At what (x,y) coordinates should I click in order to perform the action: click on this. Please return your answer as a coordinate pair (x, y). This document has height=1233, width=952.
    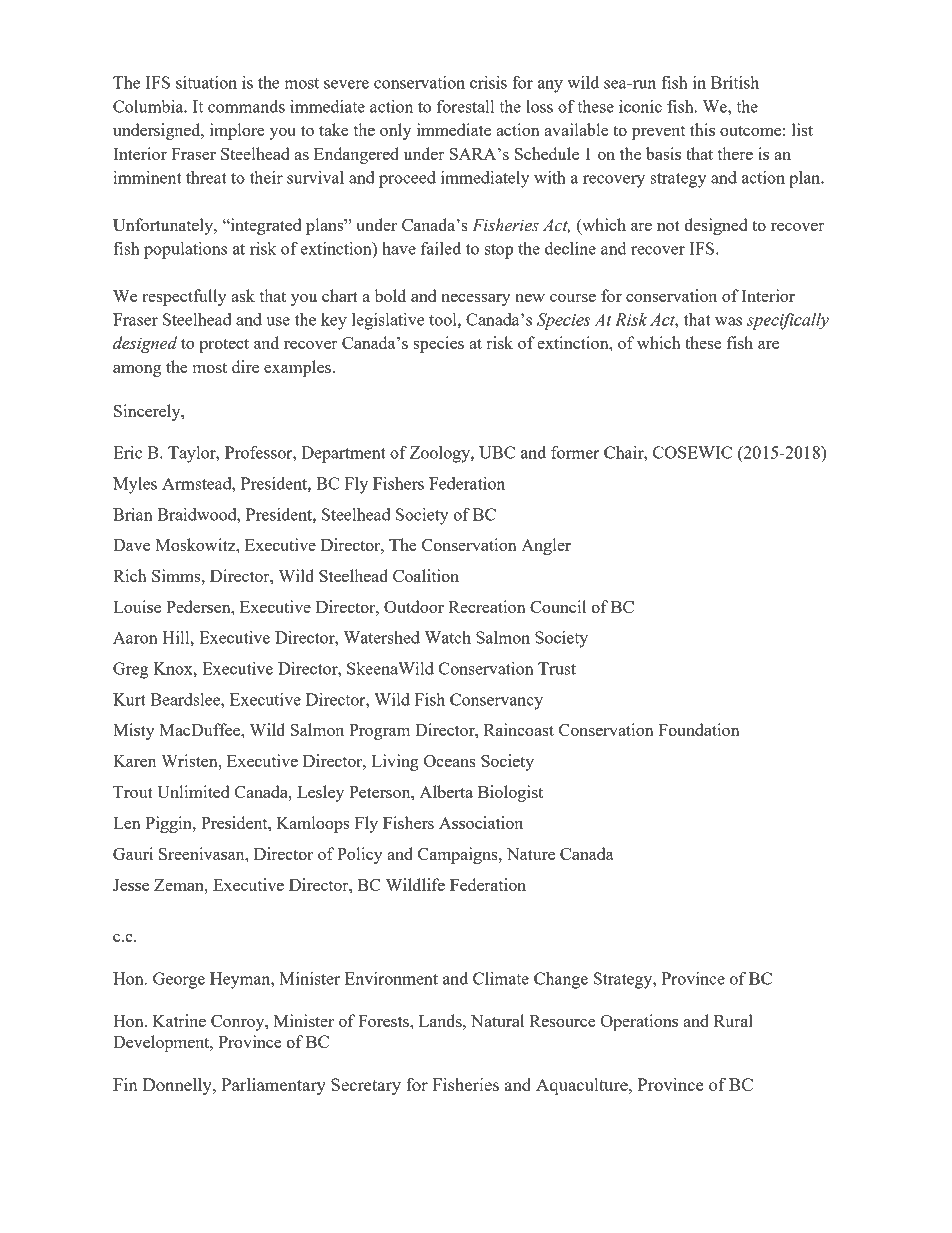
    Looking at the image, I should click on (702, 129).
